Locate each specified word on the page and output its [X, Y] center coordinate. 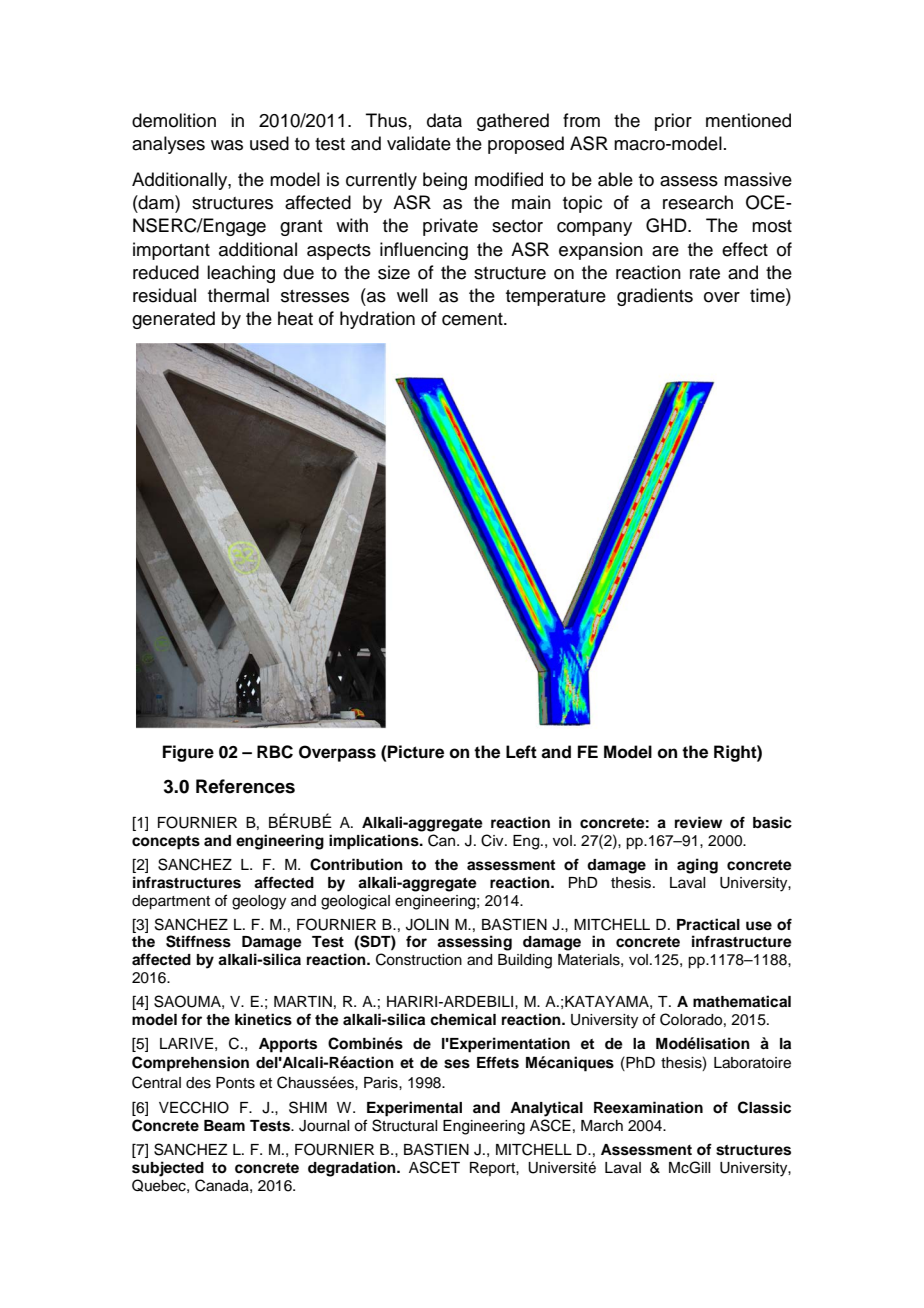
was [227, 145]
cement [473, 319]
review [698, 822]
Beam [224, 1125]
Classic [764, 1107]
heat [295, 318]
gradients [655, 297]
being [445, 181]
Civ [493, 840]
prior [673, 122]
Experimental [414, 1109]
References [245, 786]
